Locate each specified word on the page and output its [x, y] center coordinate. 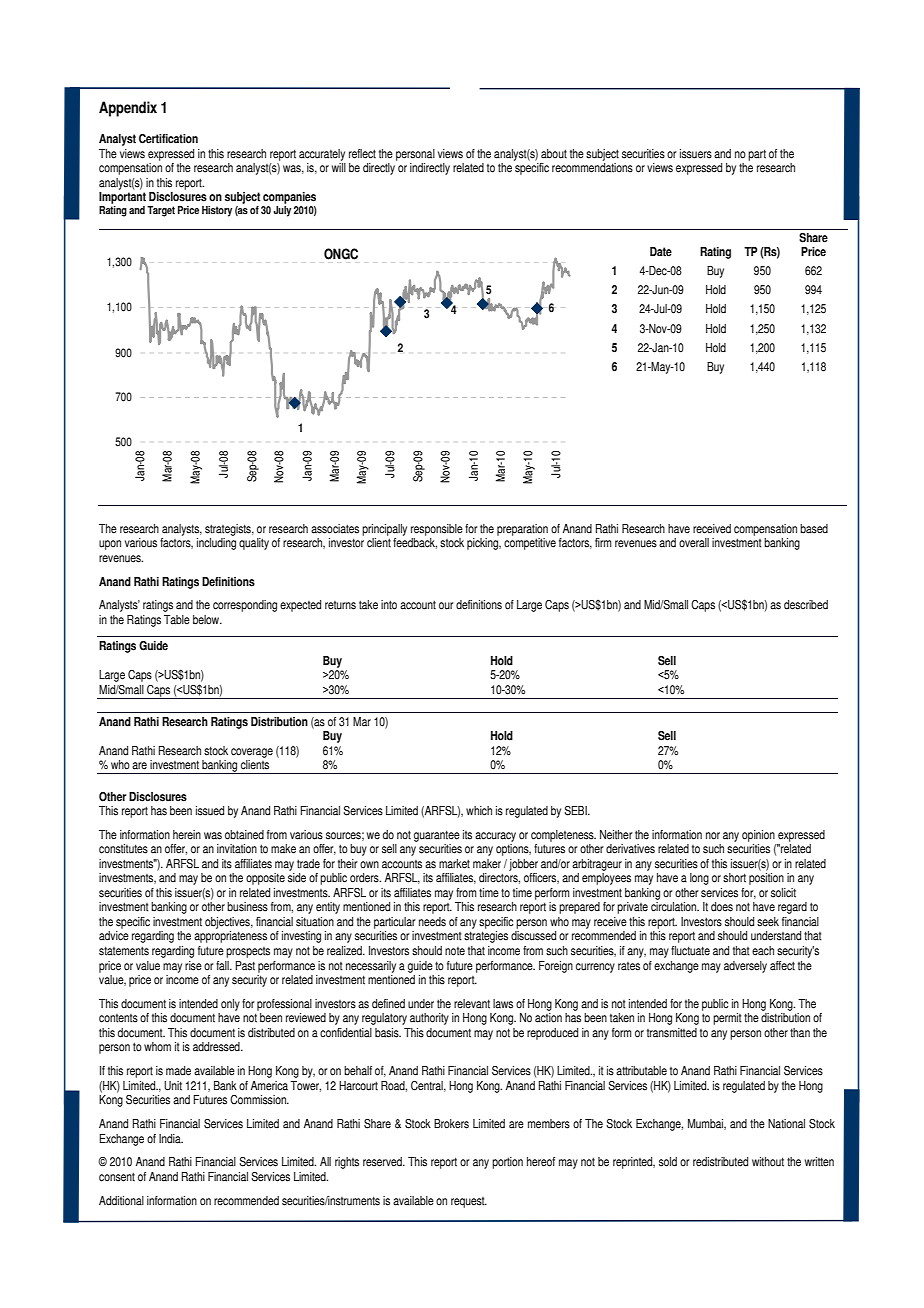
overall [694, 543]
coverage [252, 753]
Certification [168, 139]
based [814, 529]
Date [661, 252]
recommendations [592, 168]
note [455, 951]
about [554, 154]
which [479, 811]
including [216, 544]
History [217, 211]
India [171, 1139]
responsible [437, 530]
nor [713, 836]
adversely [745, 967]
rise [193, 966]
